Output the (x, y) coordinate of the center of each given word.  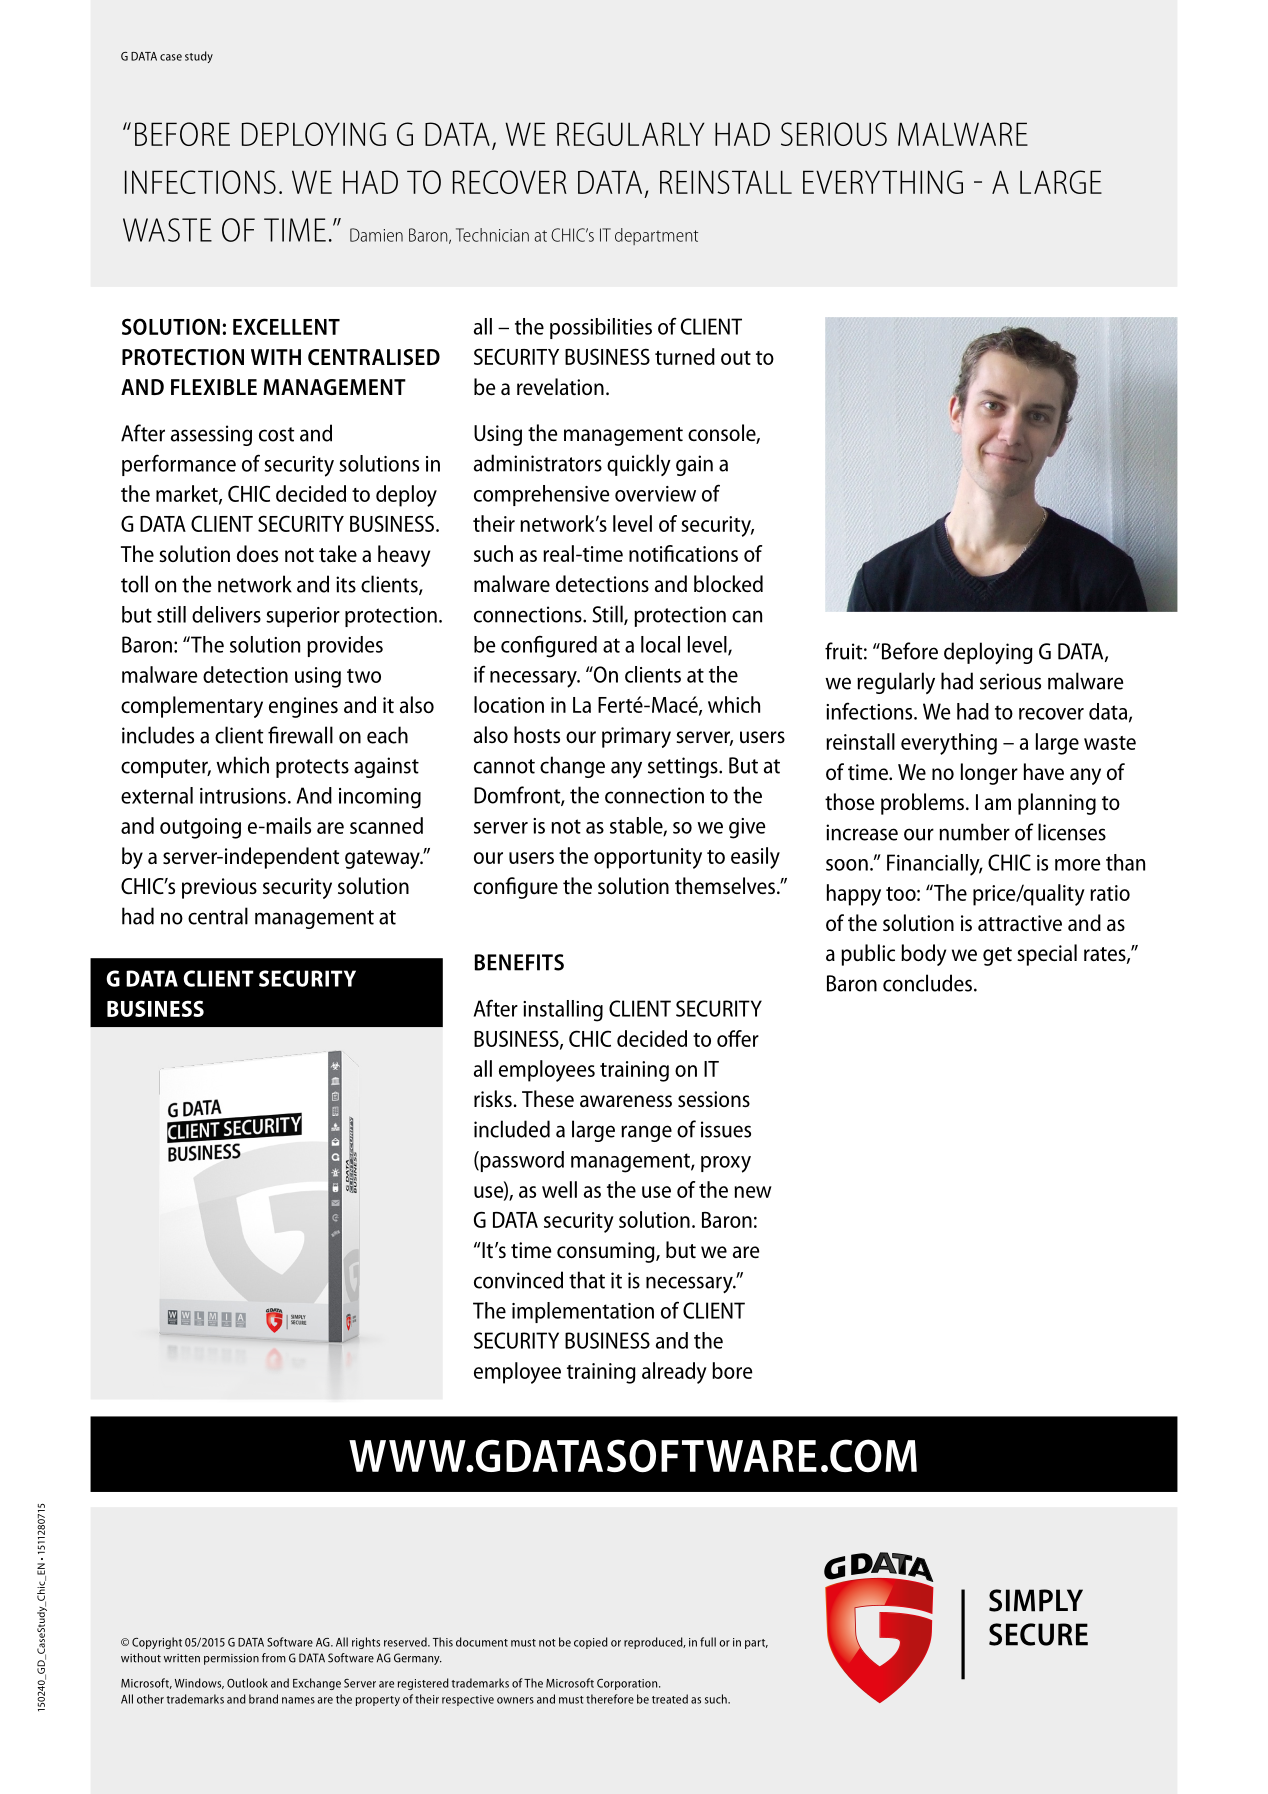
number (974, 832)
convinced (518, 1280)
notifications (683, 553)
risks (493, 1098)
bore (732, 1370)
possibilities (601, 328)
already (674, 1373)
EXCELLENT (286, 326)
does (257, 553)
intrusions (243, 796)
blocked (728, 583)
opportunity (648, 858)
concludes (927, 983)
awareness (626, 1101)
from (274, 1658)
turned (685, 356)
